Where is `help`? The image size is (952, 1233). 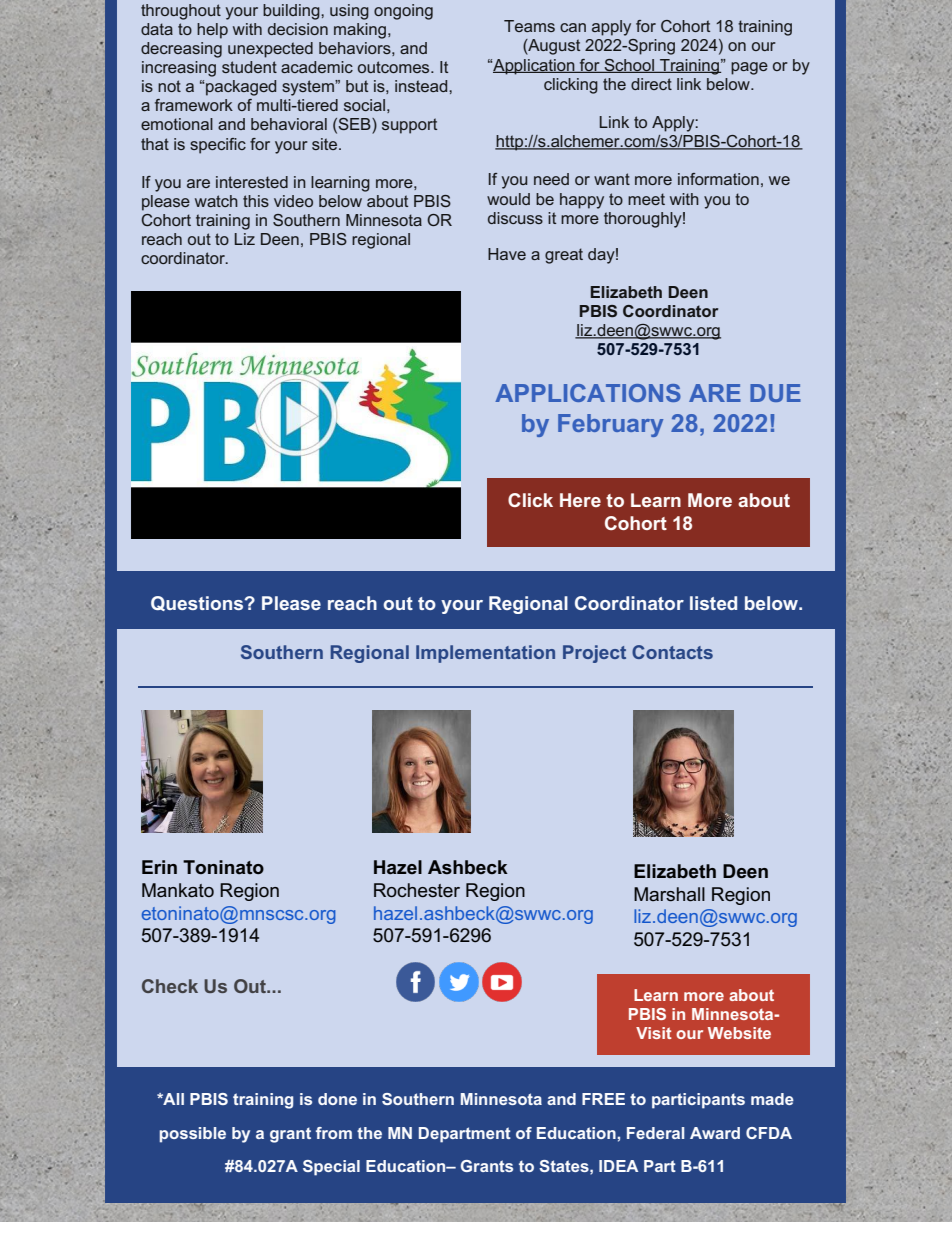 help is located at coordinates (212, 31).
